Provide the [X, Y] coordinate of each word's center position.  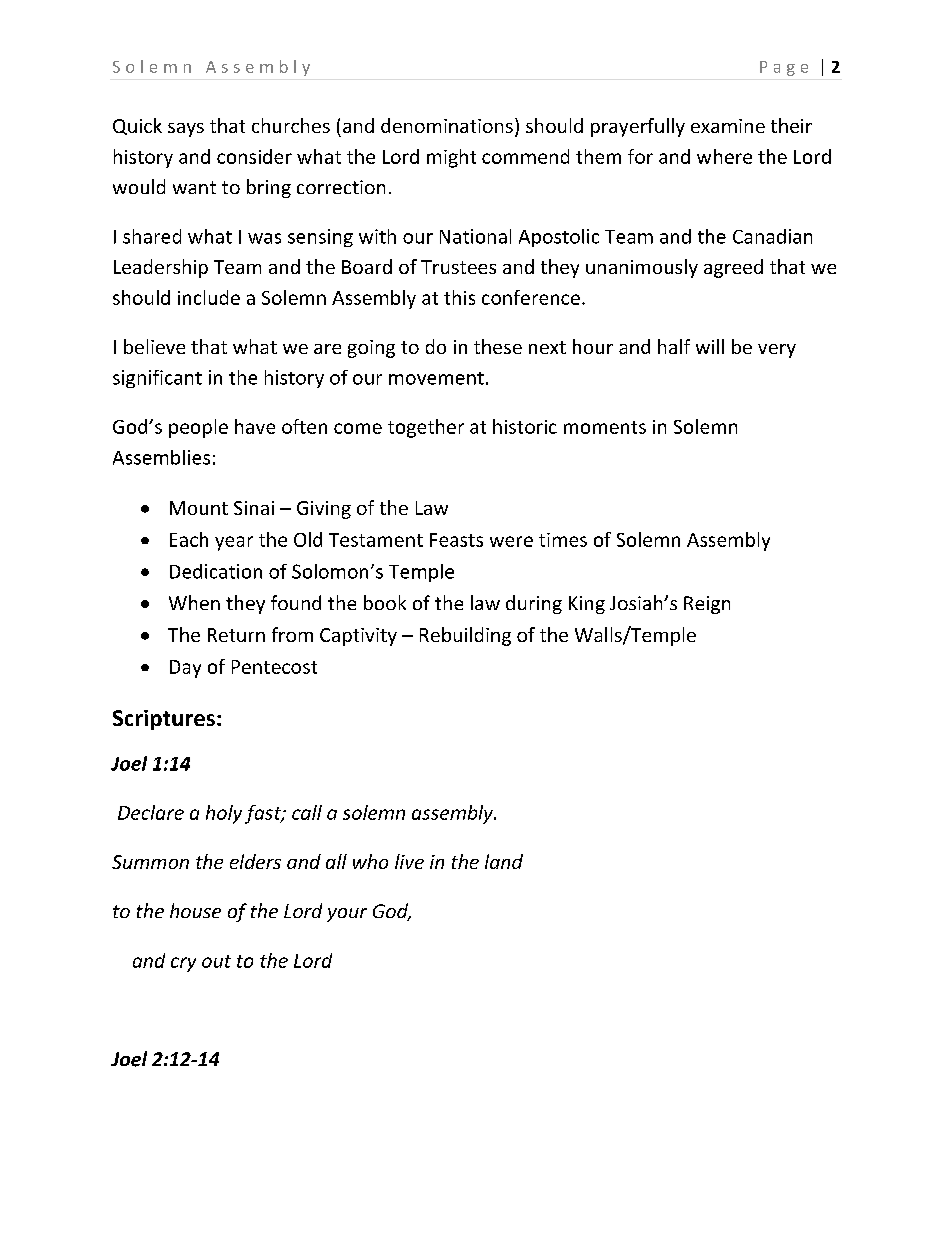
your [347, 915]
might [451, 158]
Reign [707, 605]
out [216, 961]
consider [254, 156]
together [426, 428]
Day [185, 669]
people [198, 428]
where [724, 156]
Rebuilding [465, 636]
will [710, 346]
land [504, 861]
